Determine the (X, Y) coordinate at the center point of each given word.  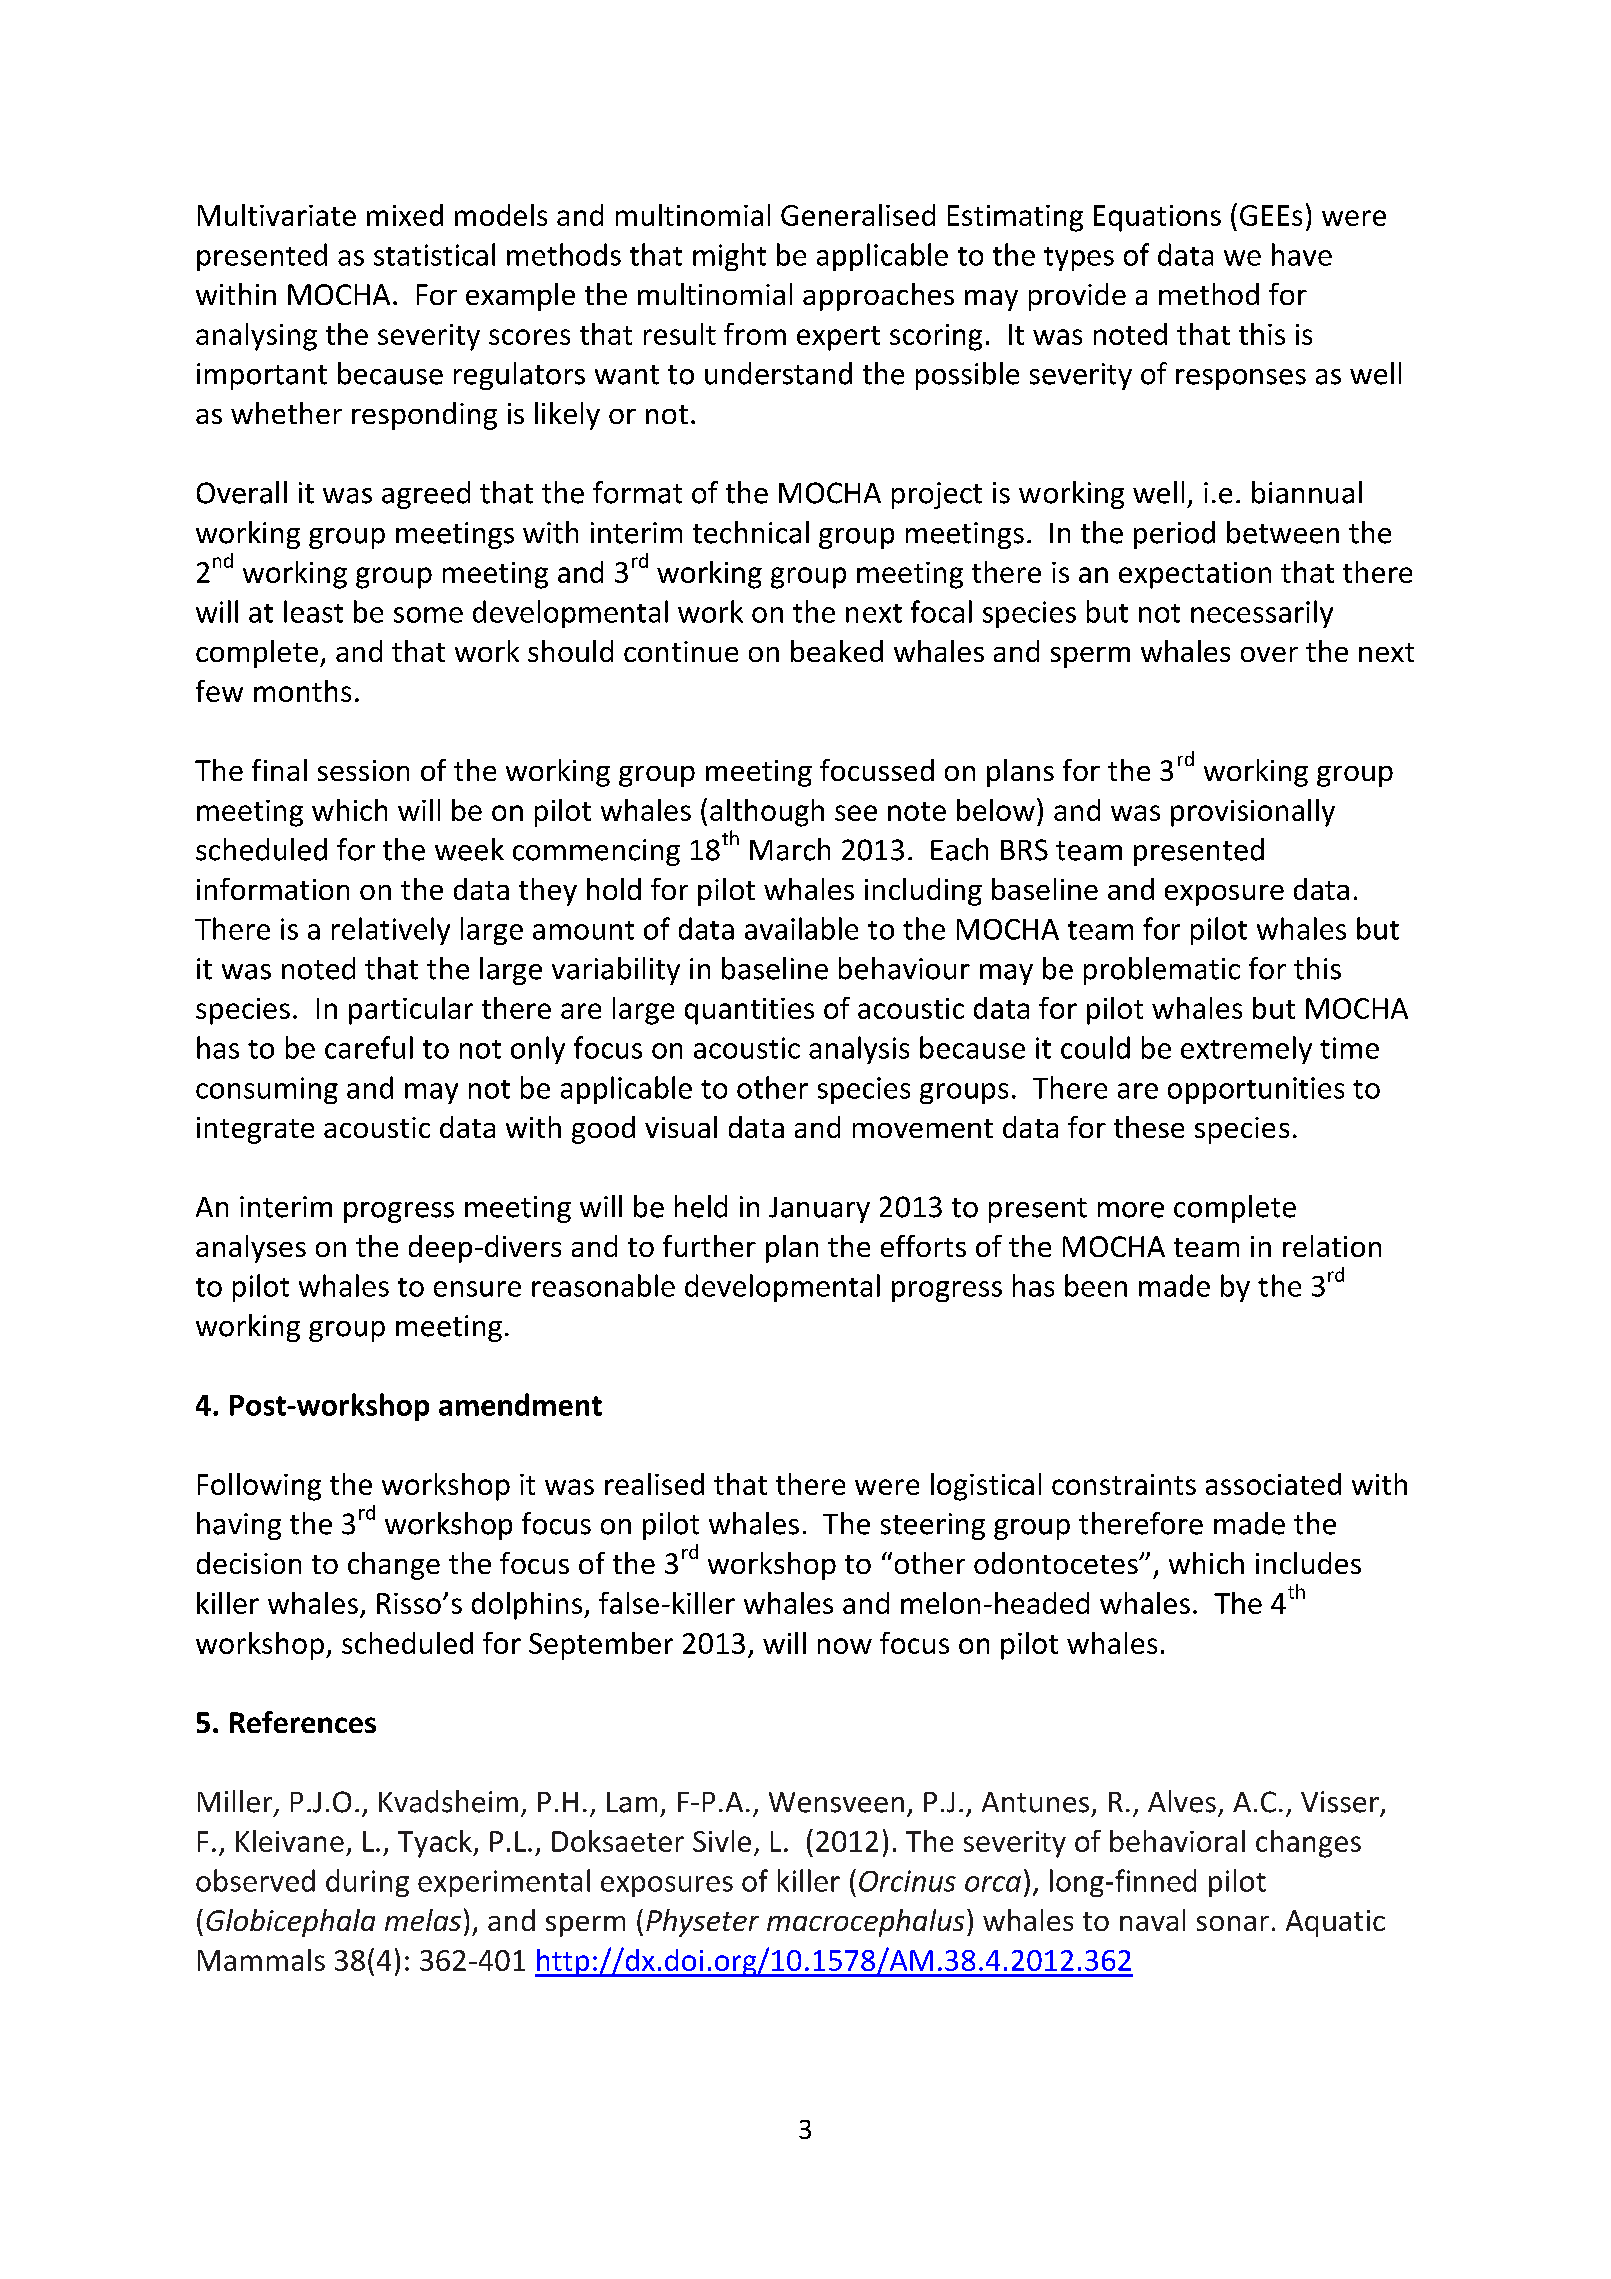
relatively (391, 931)
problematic (1162, 971)
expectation (1195, 575)
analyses (251, 1249)
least (313, 611)
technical (751, 532)
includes (1308, 1563)
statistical (434, 254)
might (729, 257)
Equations (1157, 218)
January (819, 1210)
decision (249, 1563)
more (1131, 1210)
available (801, 928)
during (367, 1883)
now (845, 1646)
